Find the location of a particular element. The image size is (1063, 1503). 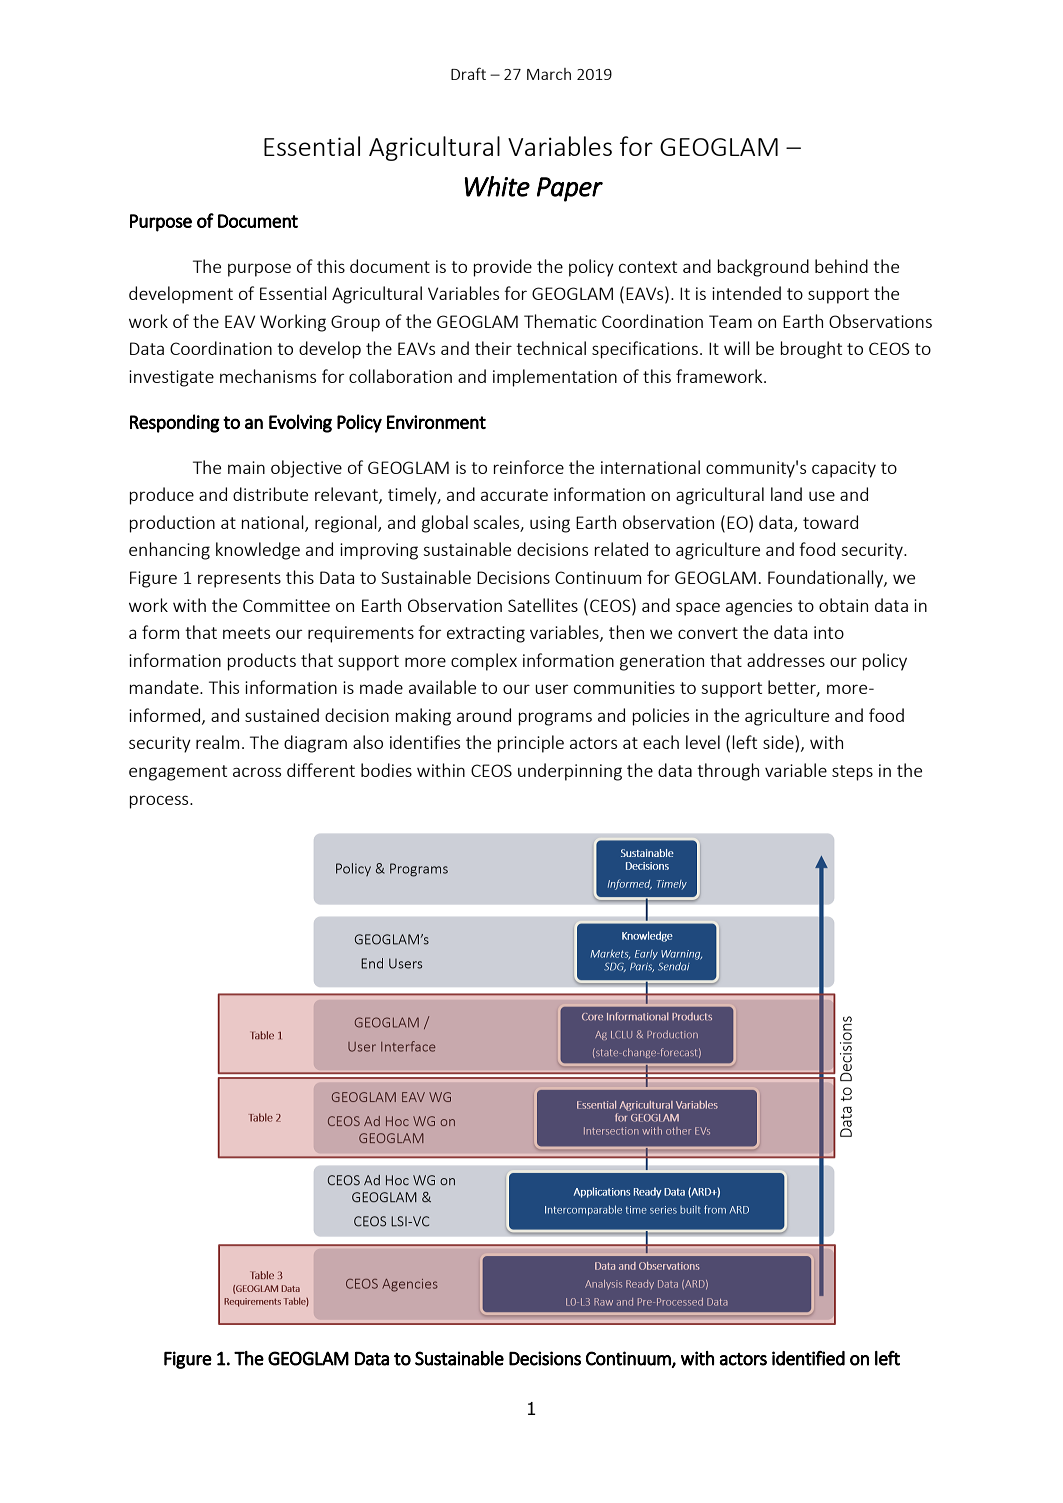

through is located at coordinates (728, 772).
